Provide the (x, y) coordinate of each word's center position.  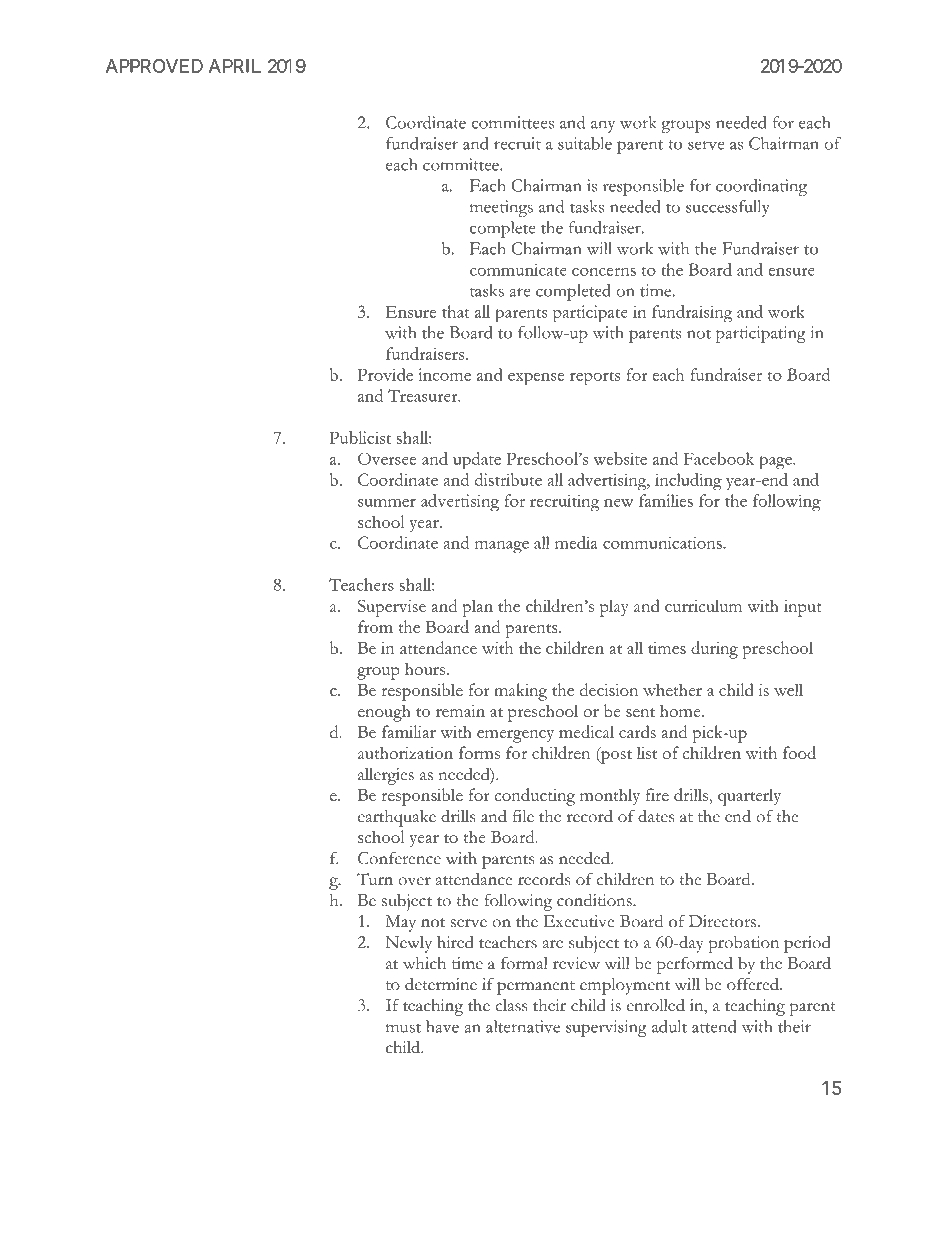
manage (502, 547)
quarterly (749, 797)
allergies (386, 776)
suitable (585, 143)
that (456, 311)
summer (387, 503)
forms (479, 752)
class (511, 1005)
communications (663, 543)
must (403, 1028)
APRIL (235, 66)
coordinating (761, 187)
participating (761, 334)
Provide (385, 374)
